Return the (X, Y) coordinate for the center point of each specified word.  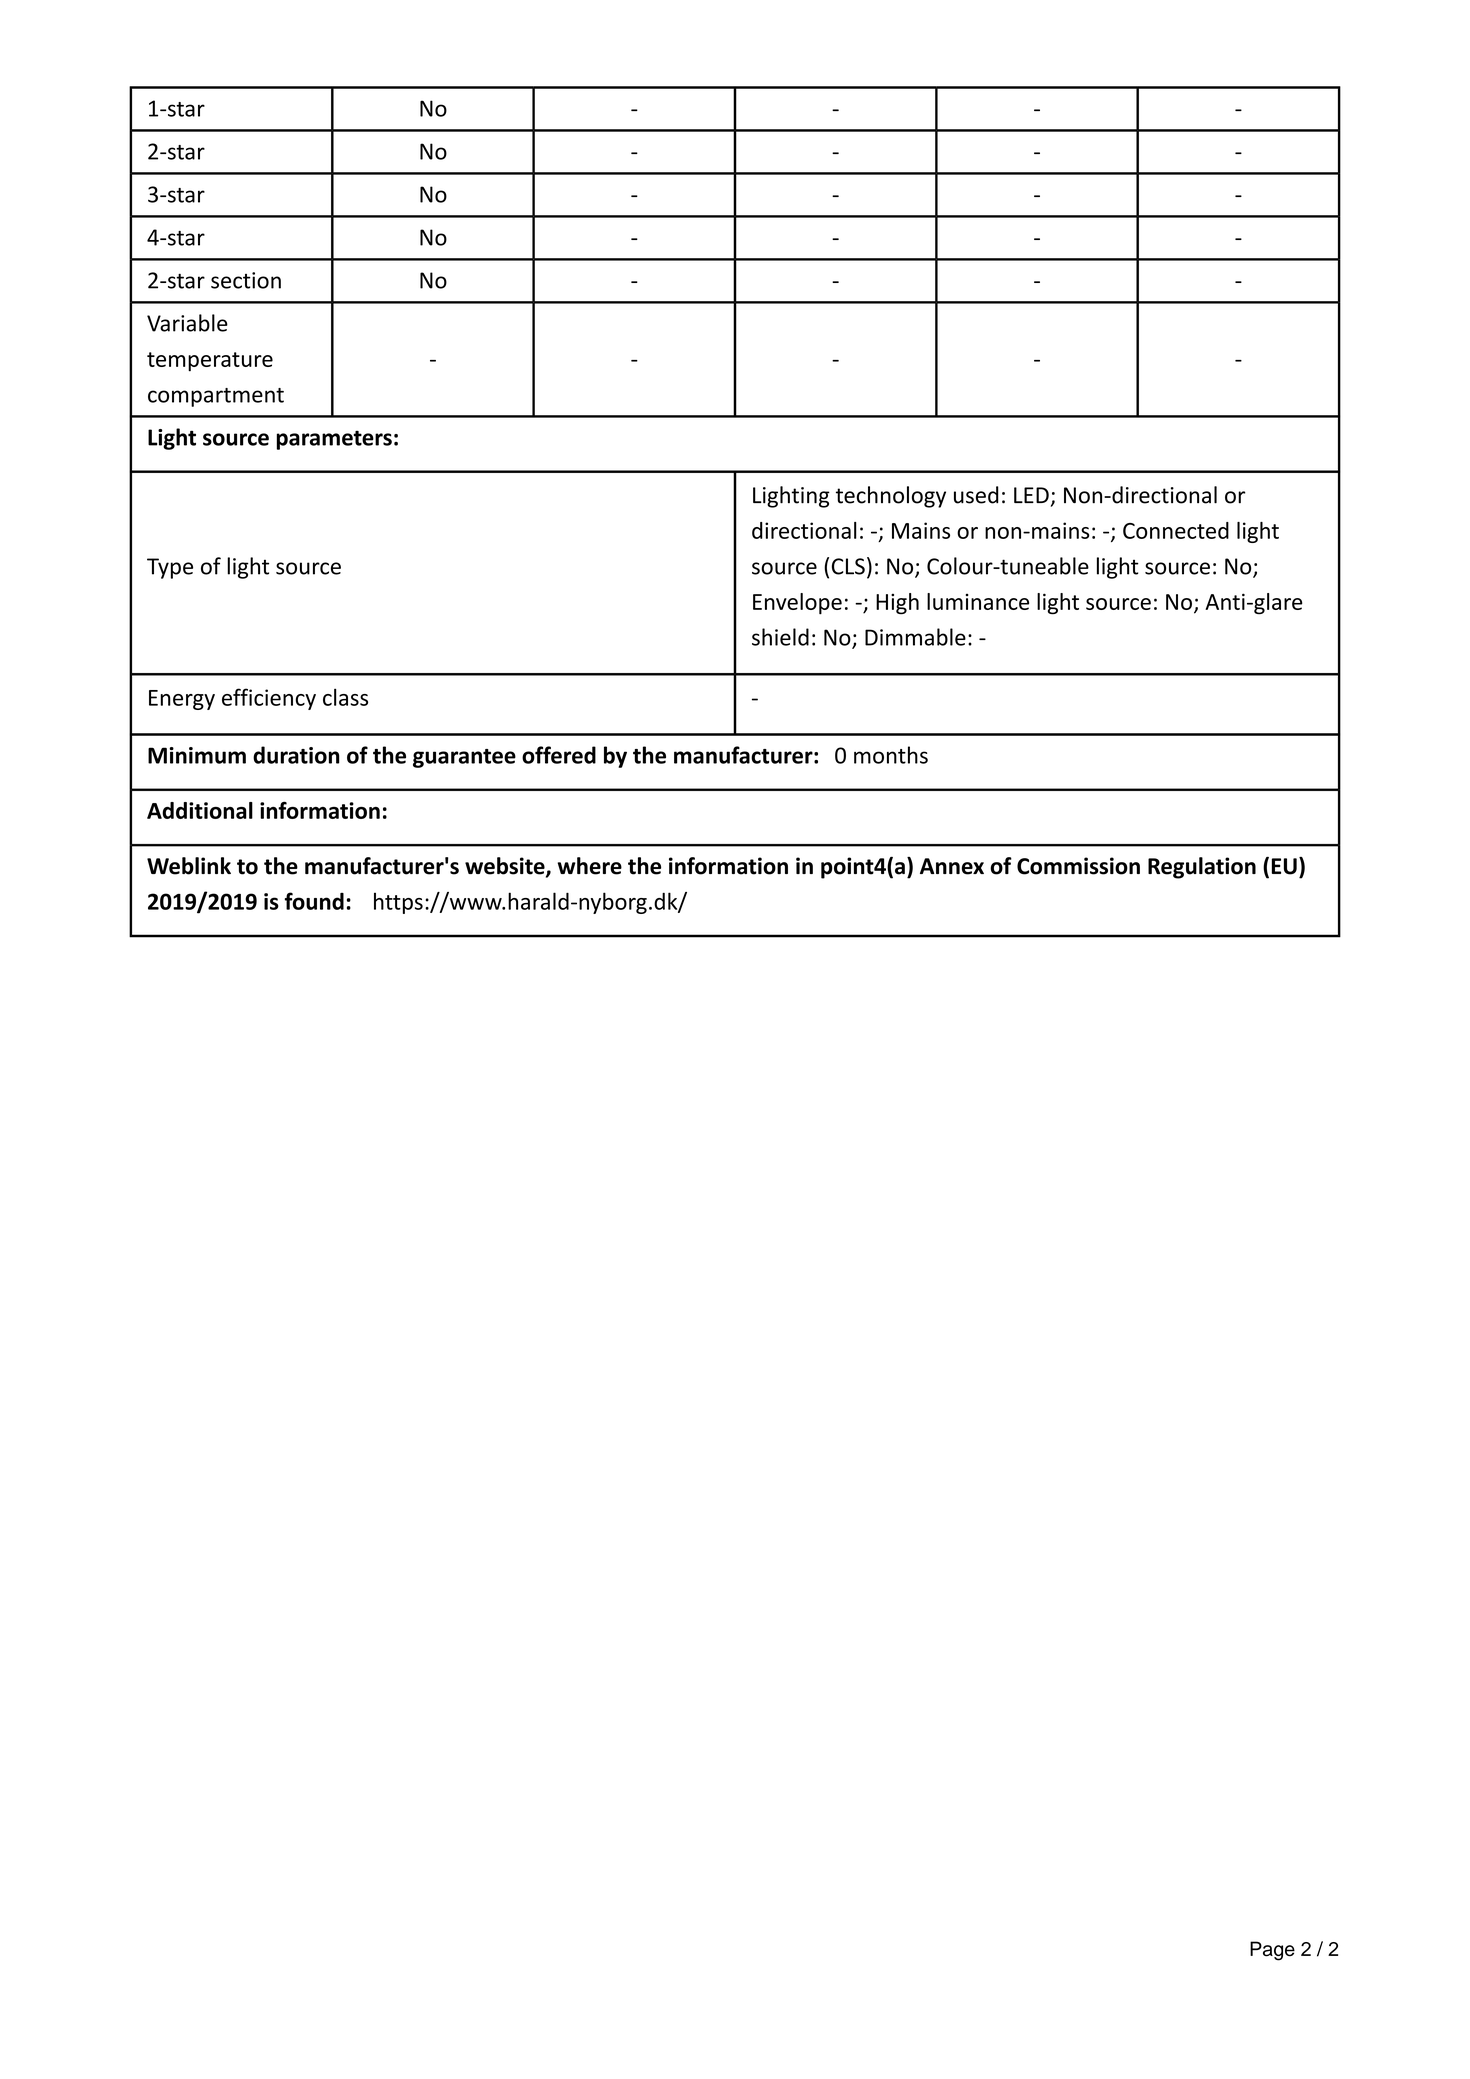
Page (1272, 1951)
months (891, 755)
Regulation (1202, 868)
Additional (200, 810)
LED (1031, 495)
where (589, 866)
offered (559, 755)
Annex (952, 866)
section (246, 280)
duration (296, 755)
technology (891, 497)
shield (780, 637)
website (506, 867)
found (314, 901)
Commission (1078, 866)
